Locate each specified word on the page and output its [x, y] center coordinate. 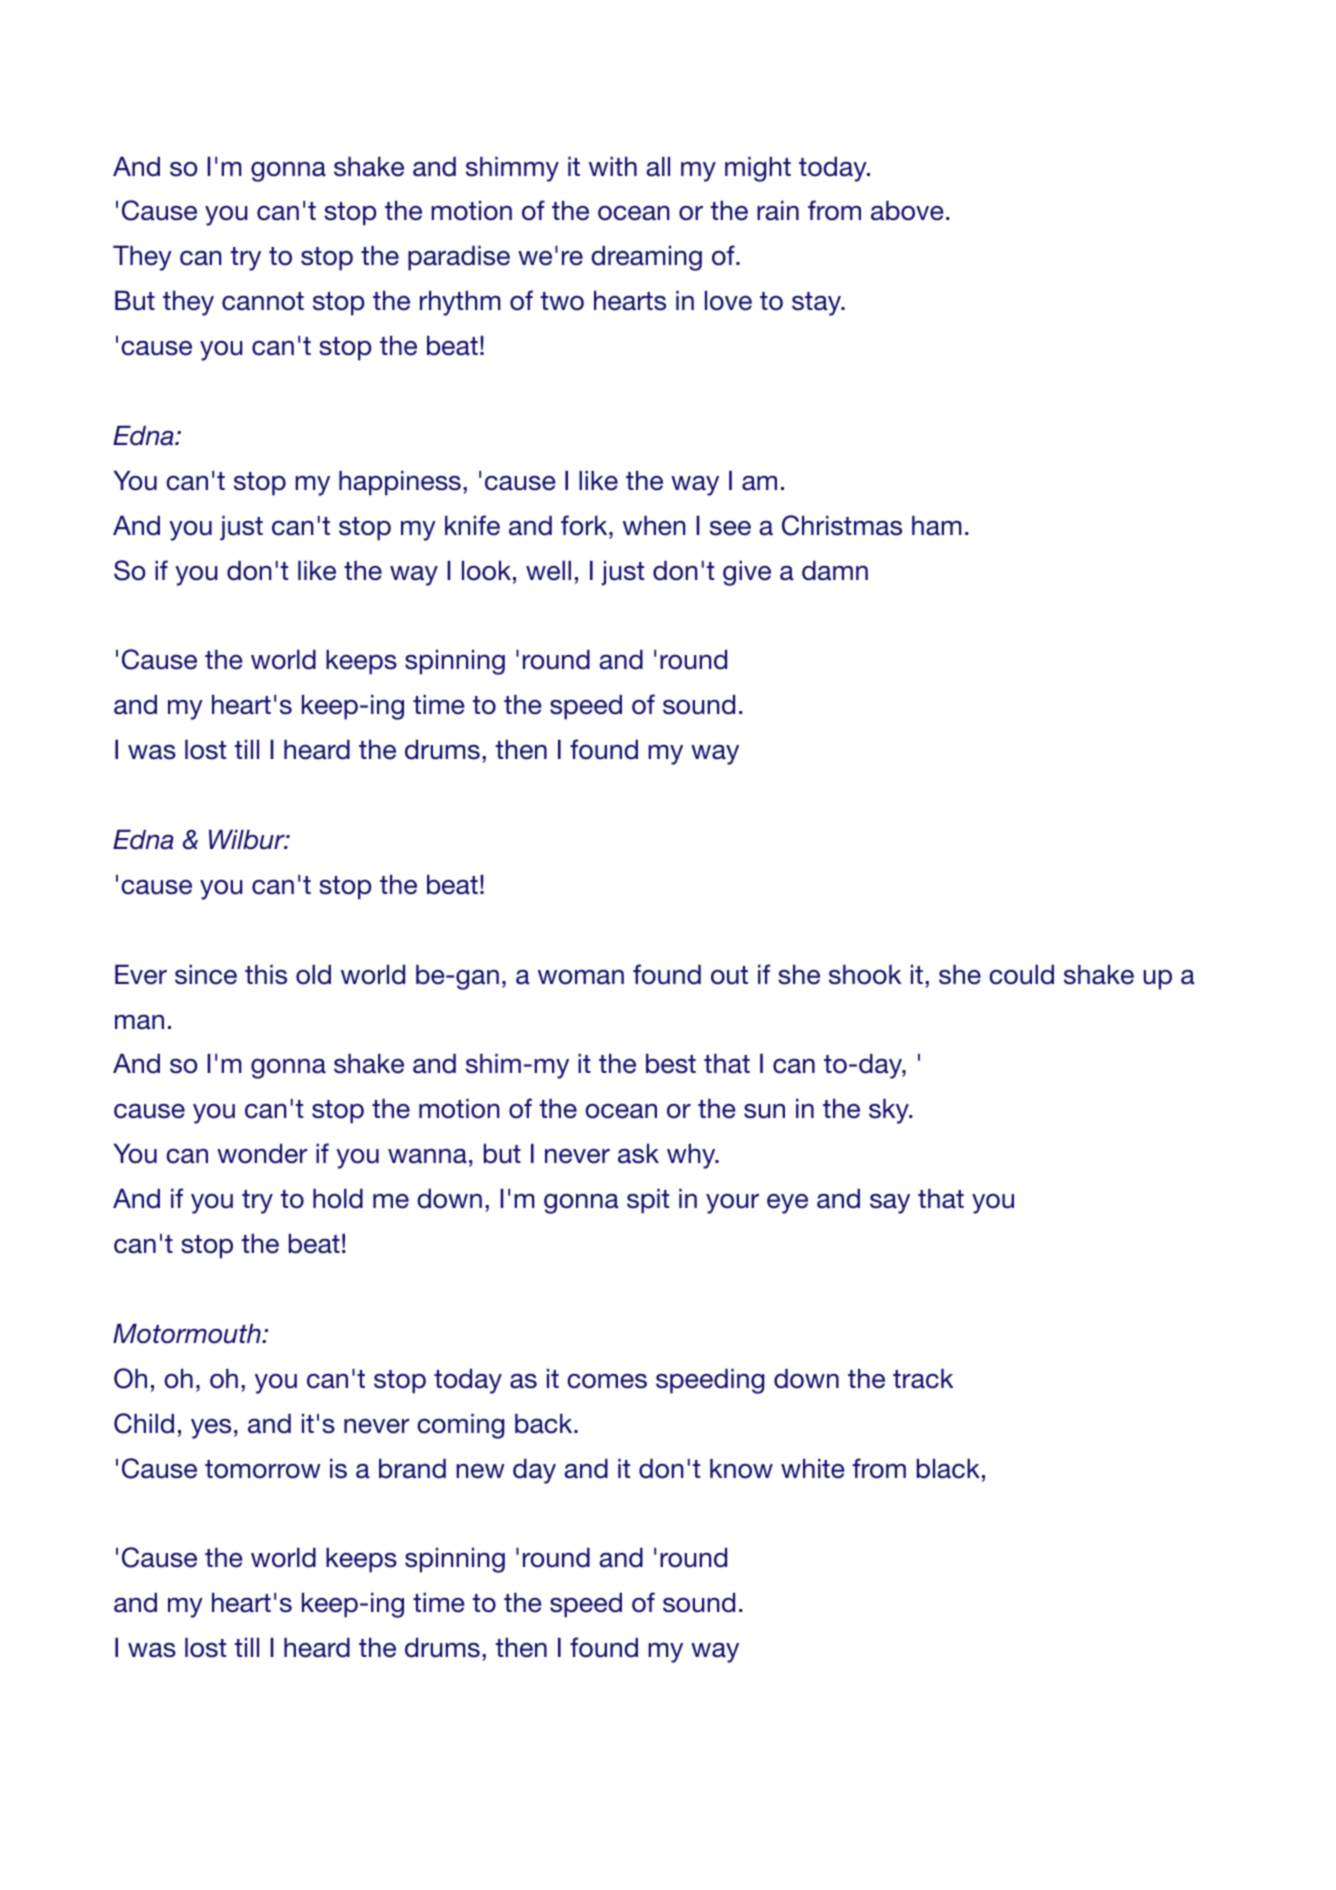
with [613, 166]
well [548, 570]
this [266, 974]
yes [211, 1429]
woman [581, 977]
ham [937, 525]
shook [865, 974]
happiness [400, 483]
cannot [263, 301]
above [907, 210]
